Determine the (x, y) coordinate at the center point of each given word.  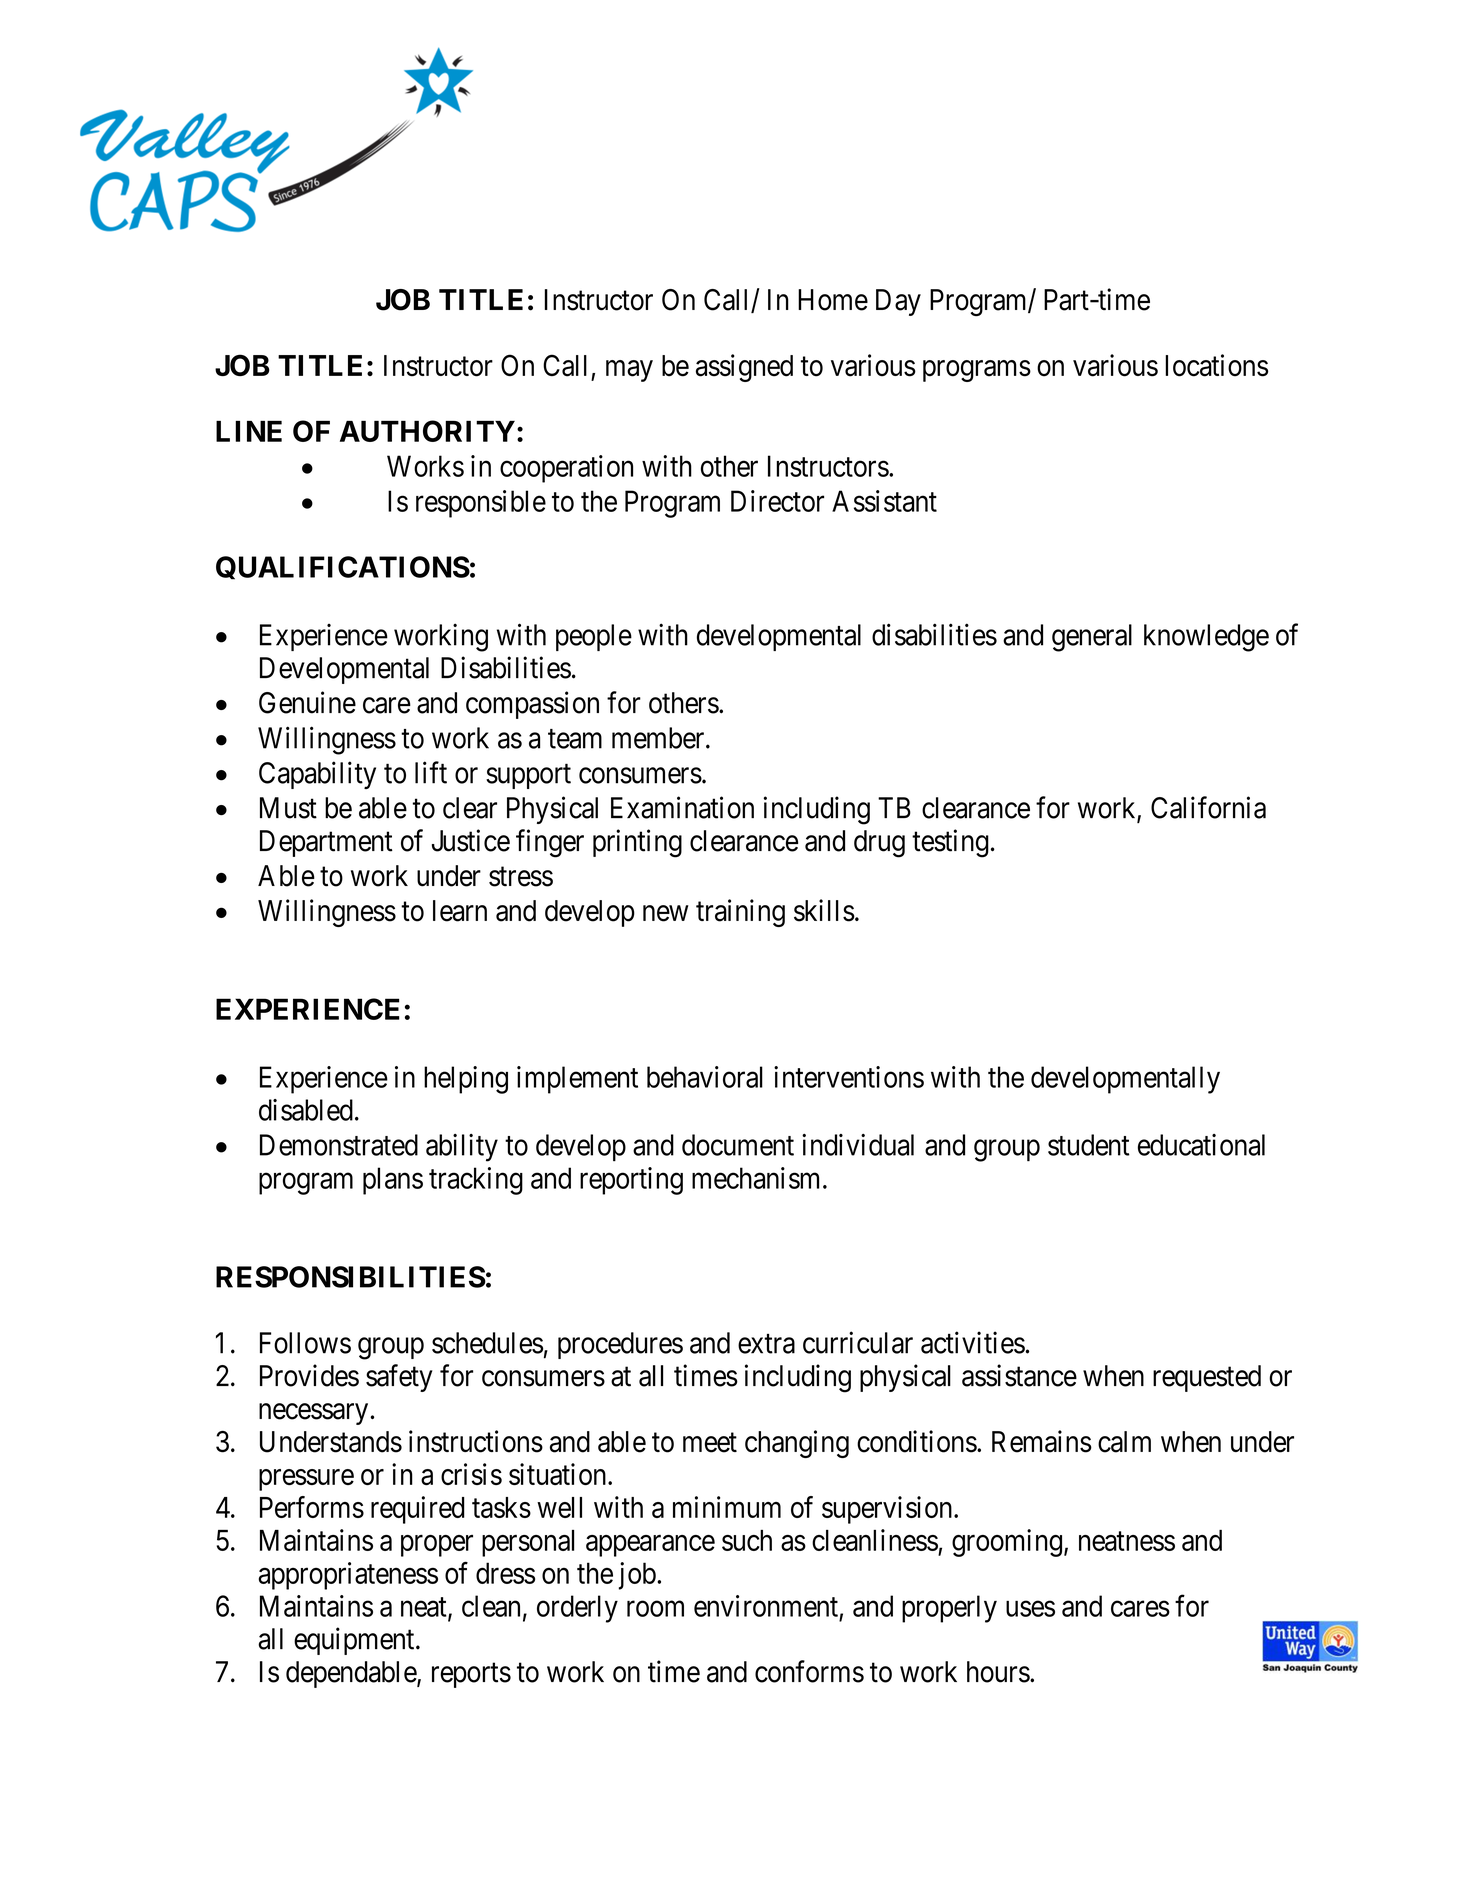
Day (898, 302)
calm (1124, 1442)
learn (460, 911)
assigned (744, 368)
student (1089, 1145)
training (740, 913)
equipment (355, 1641)
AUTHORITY (427, 431)
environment (766, 1606)
